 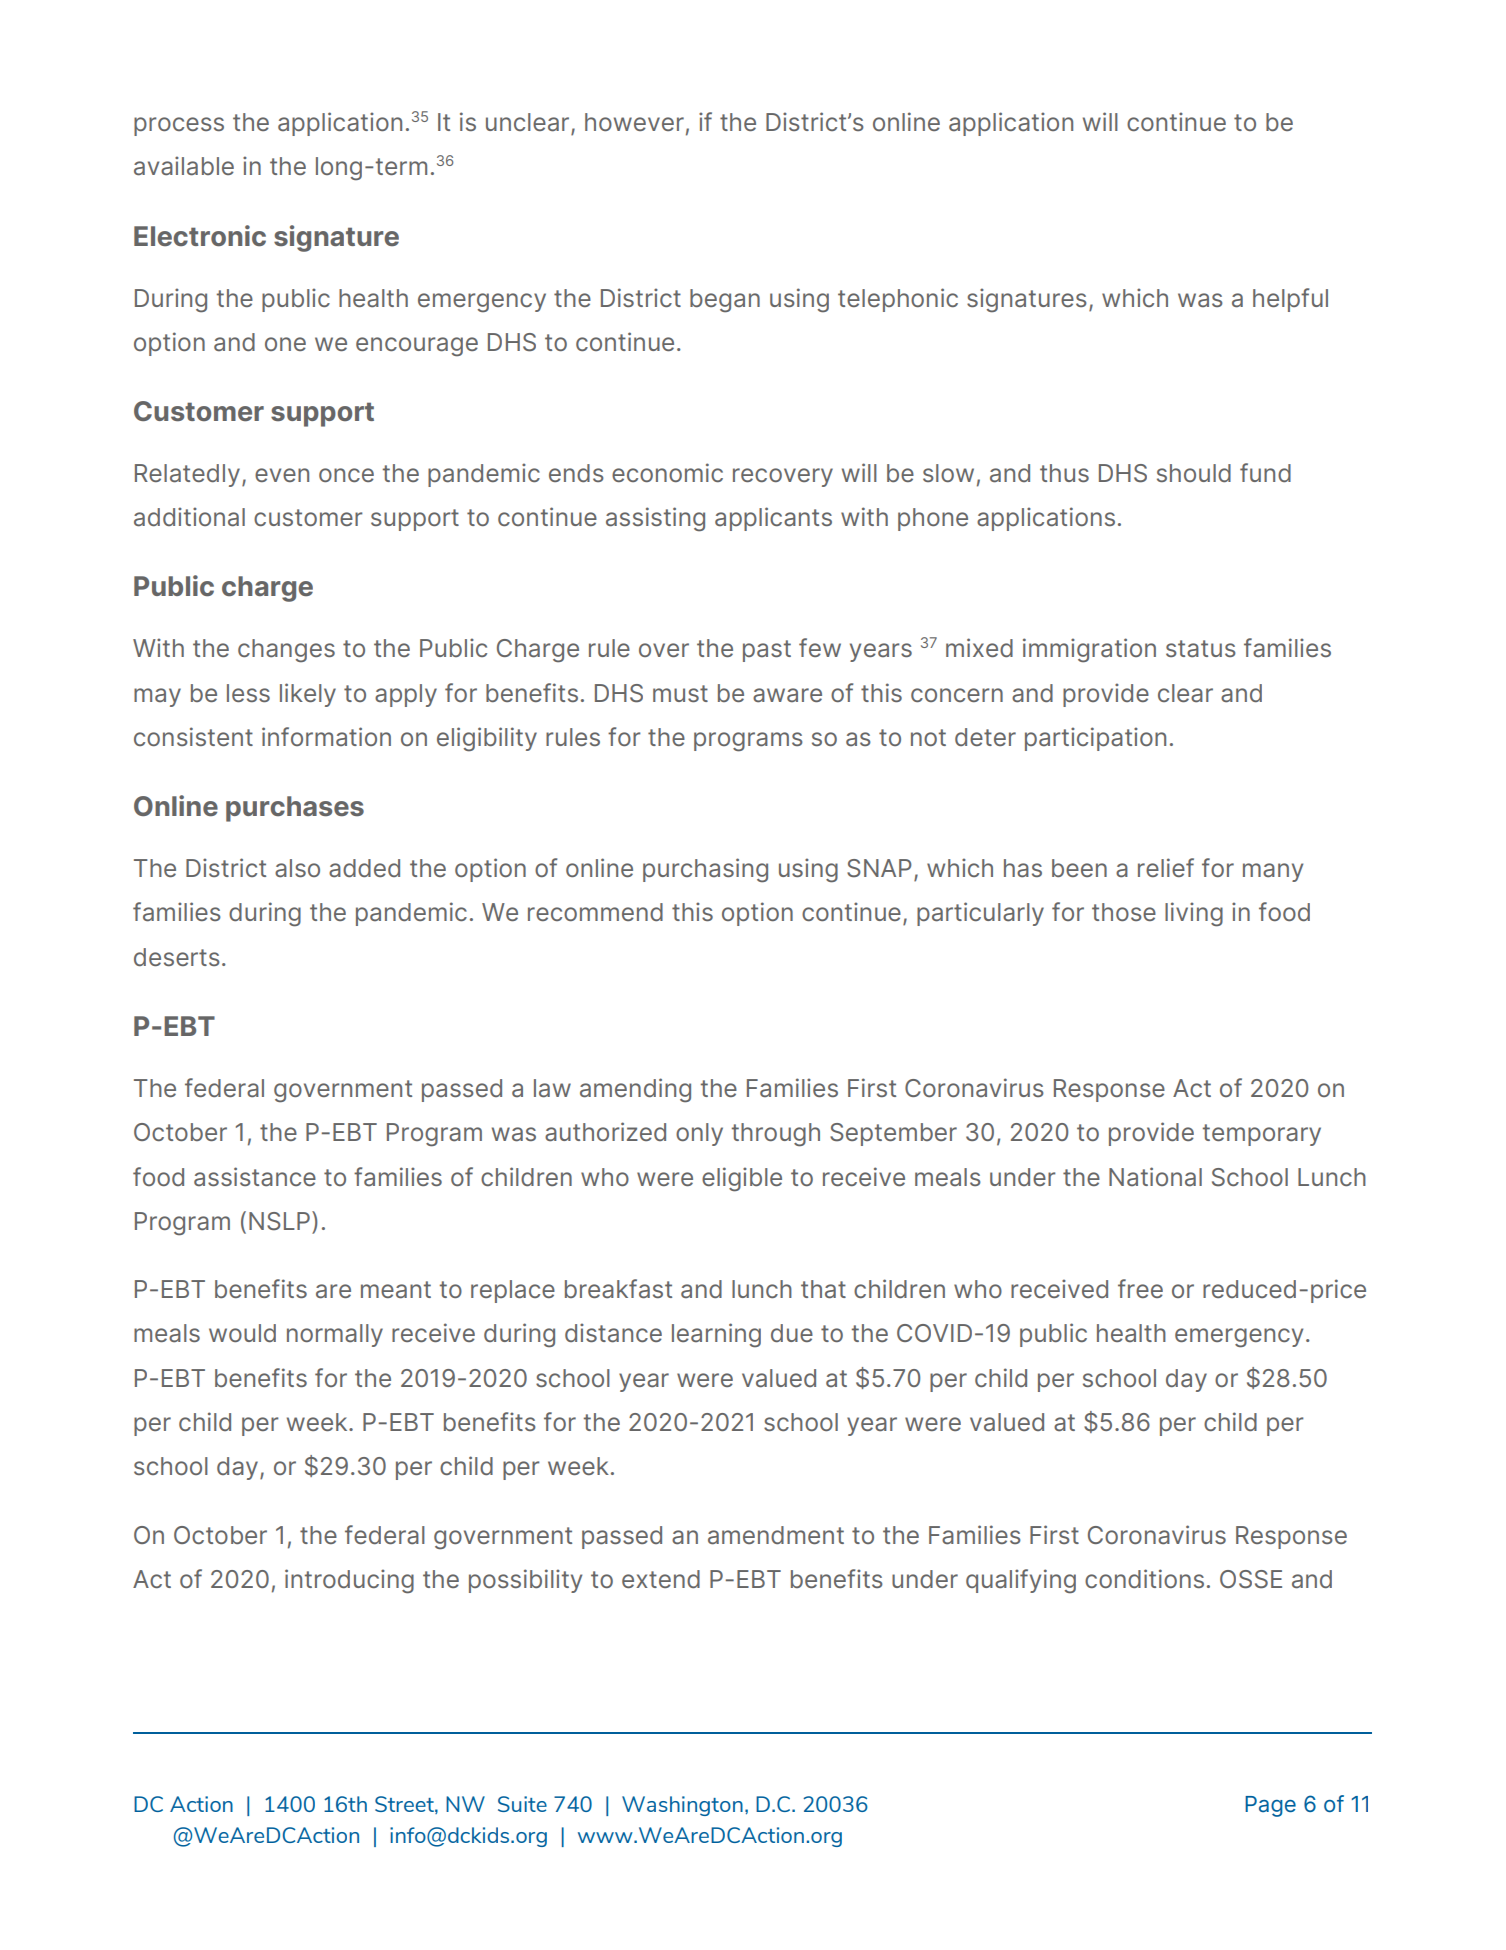 I want to click on helpful, so click(x=1290, y=300).
